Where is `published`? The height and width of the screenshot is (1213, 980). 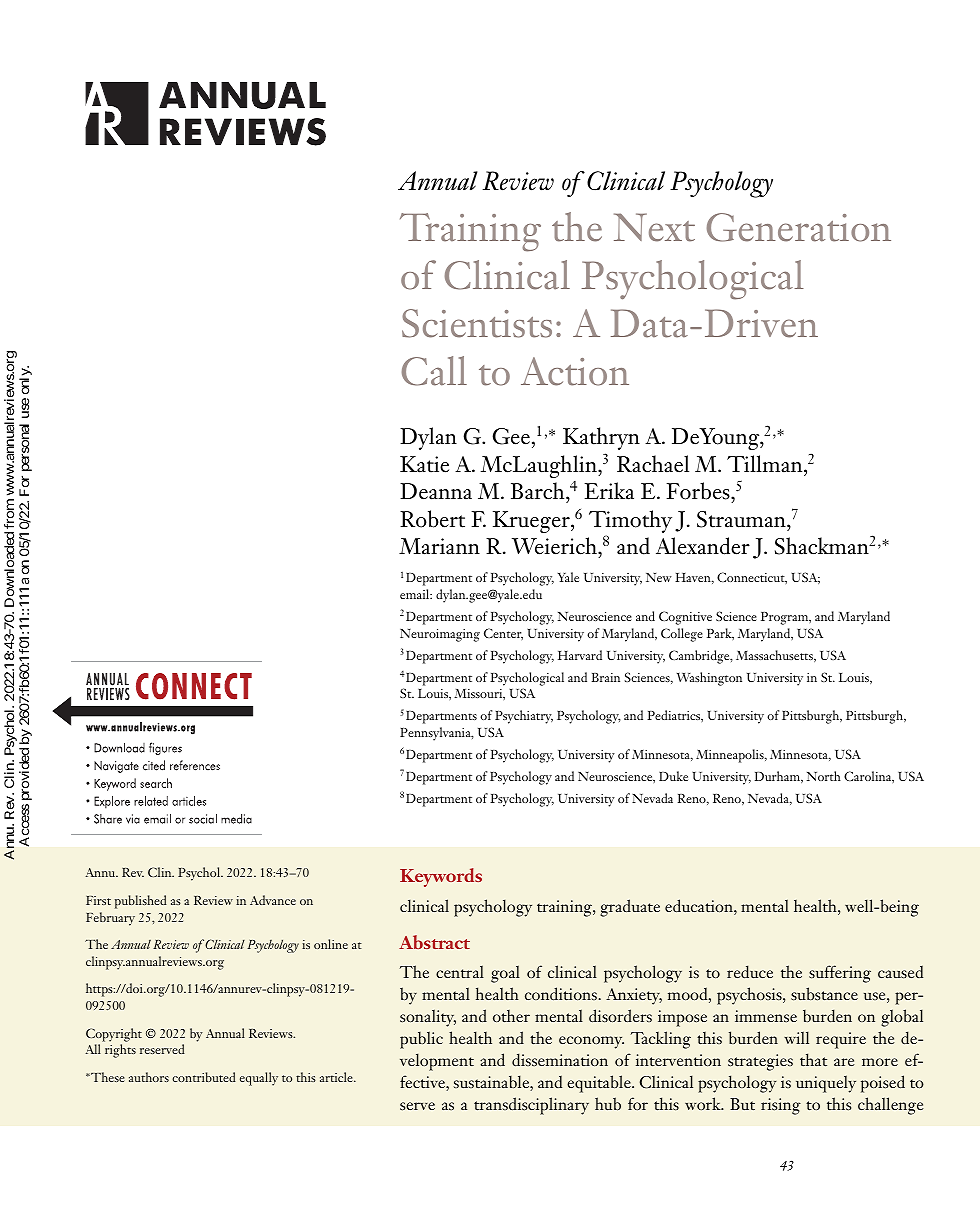
published is located at coordinates (141, 902).
